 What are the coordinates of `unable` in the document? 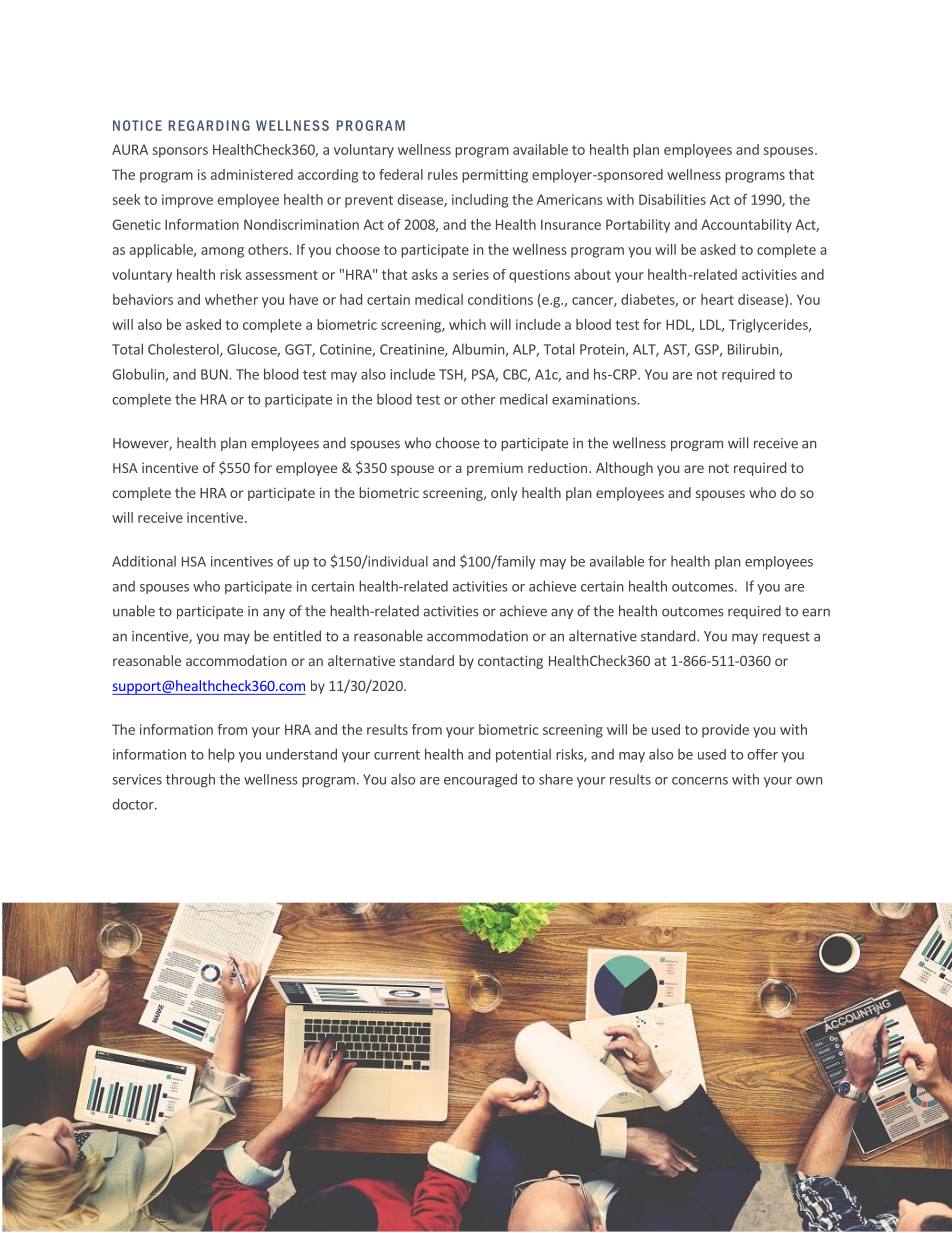 It's located at (134, 611).
